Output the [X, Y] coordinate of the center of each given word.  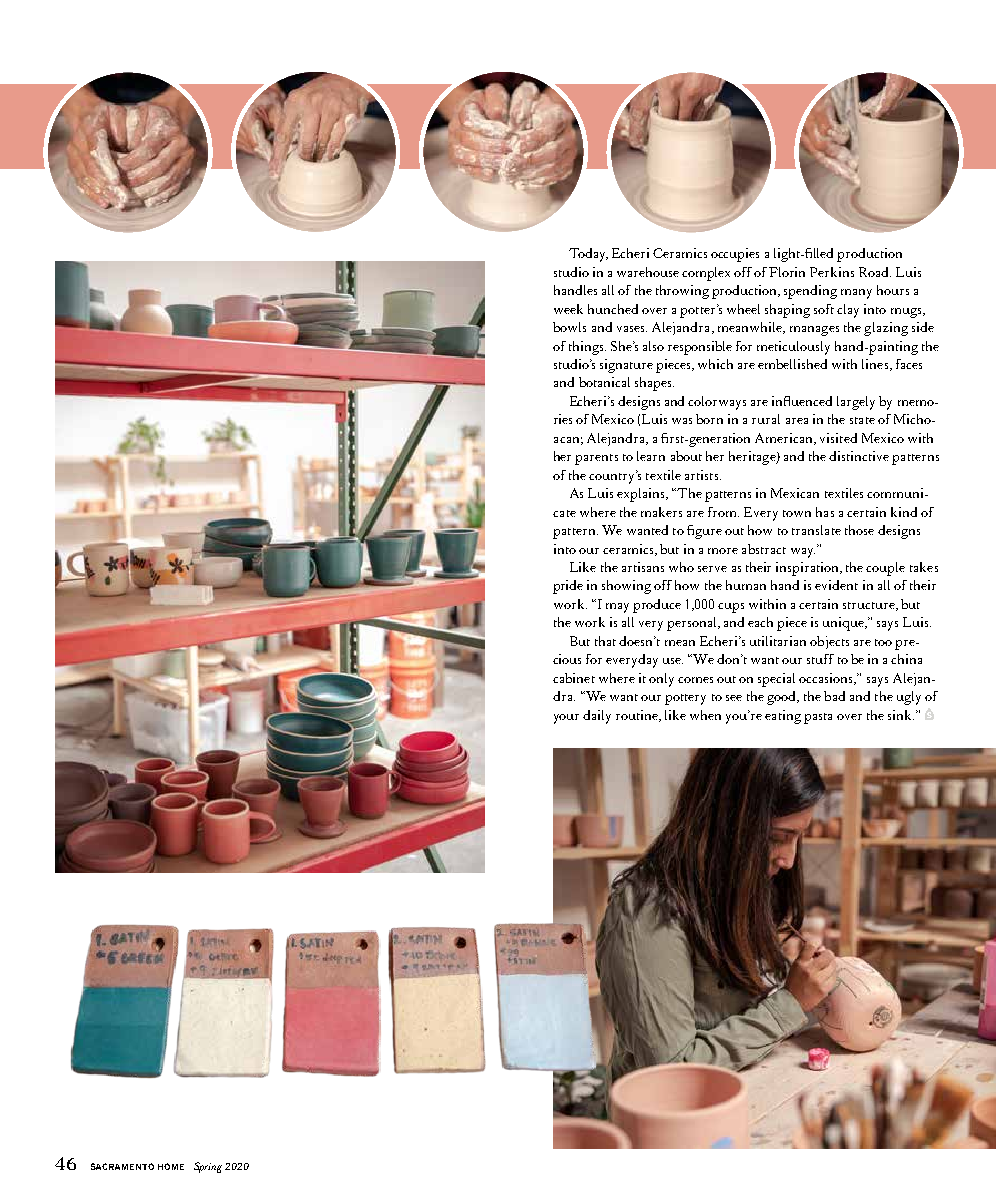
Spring [208, 1167]
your [566, 719]
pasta [818, 718]
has [825, 512]
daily [597, 717]
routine [638, 716]
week [568, 309]
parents [596, 459]
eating [783, 717]
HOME [171, 1166]
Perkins [832, 272]
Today [588, 255]
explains [642, 495]
